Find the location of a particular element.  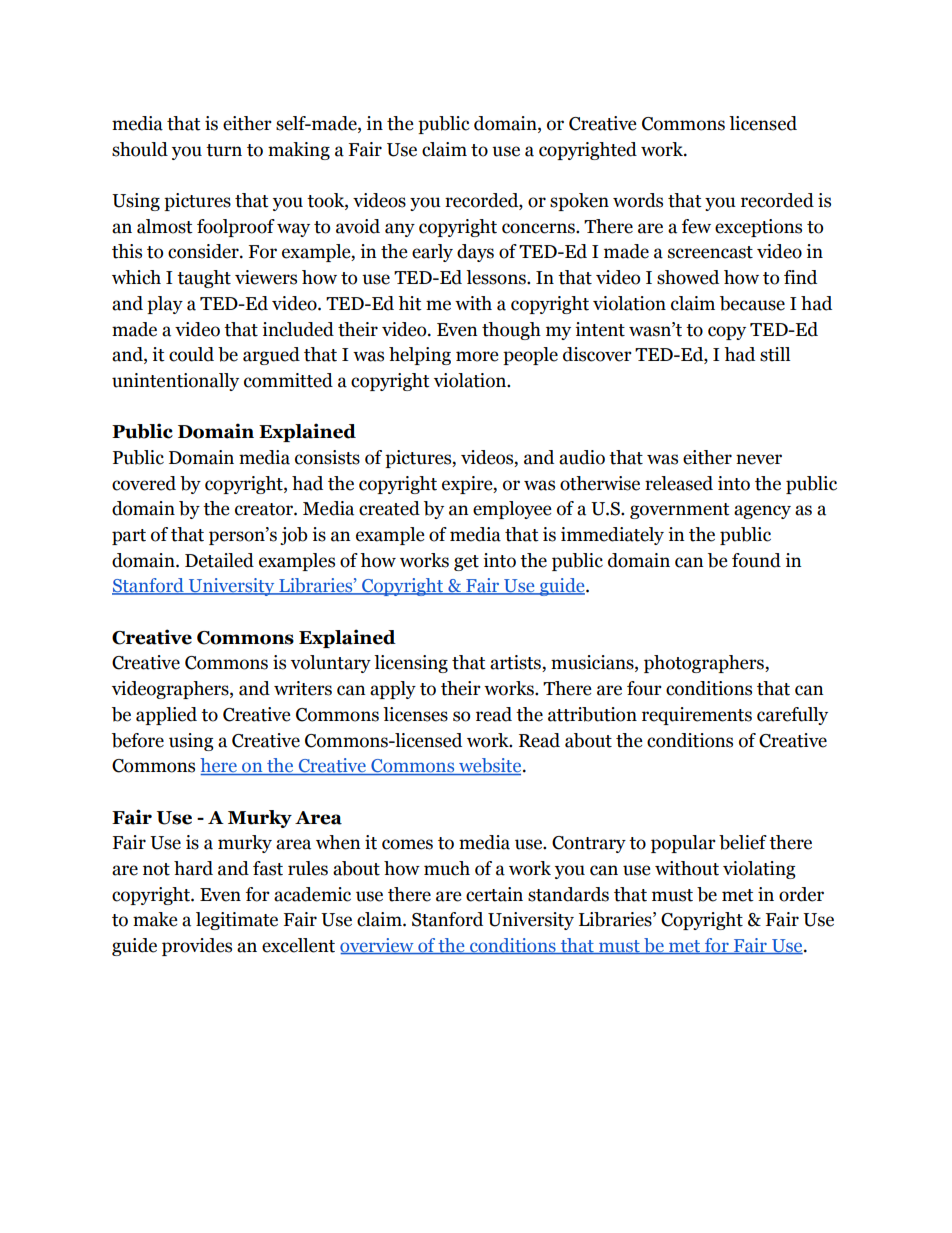

legitimate is located at coordinates (237, 921).
